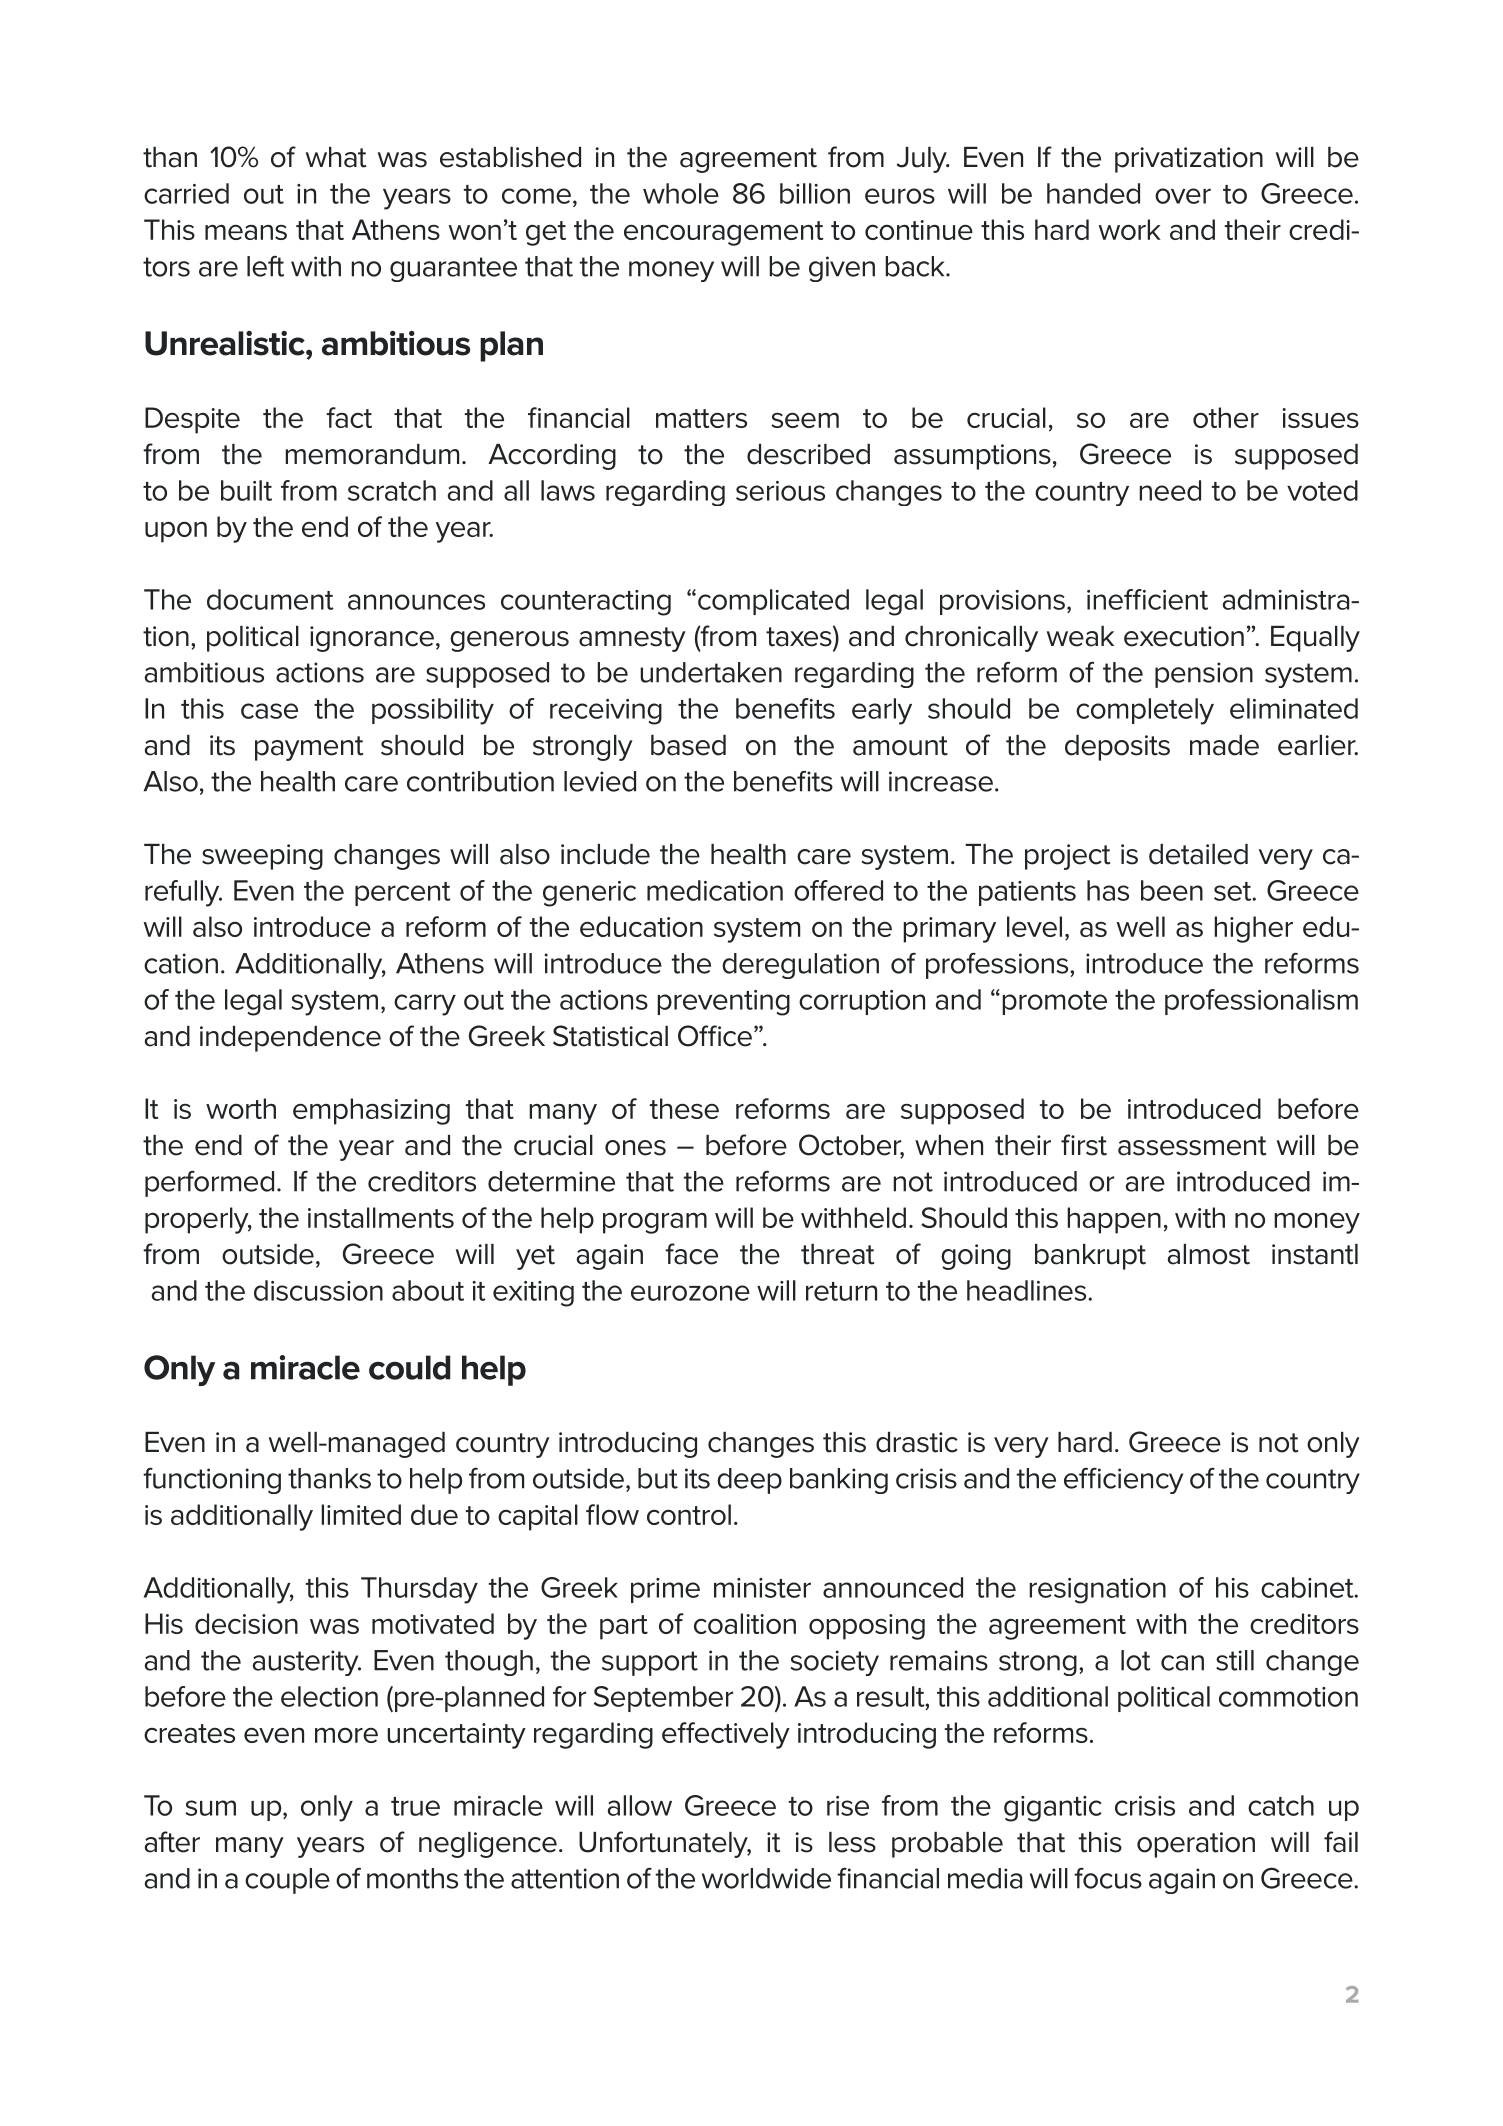 This image has width=1503, height=2126. I want to click on efficiency, so click(1123, 1480).
